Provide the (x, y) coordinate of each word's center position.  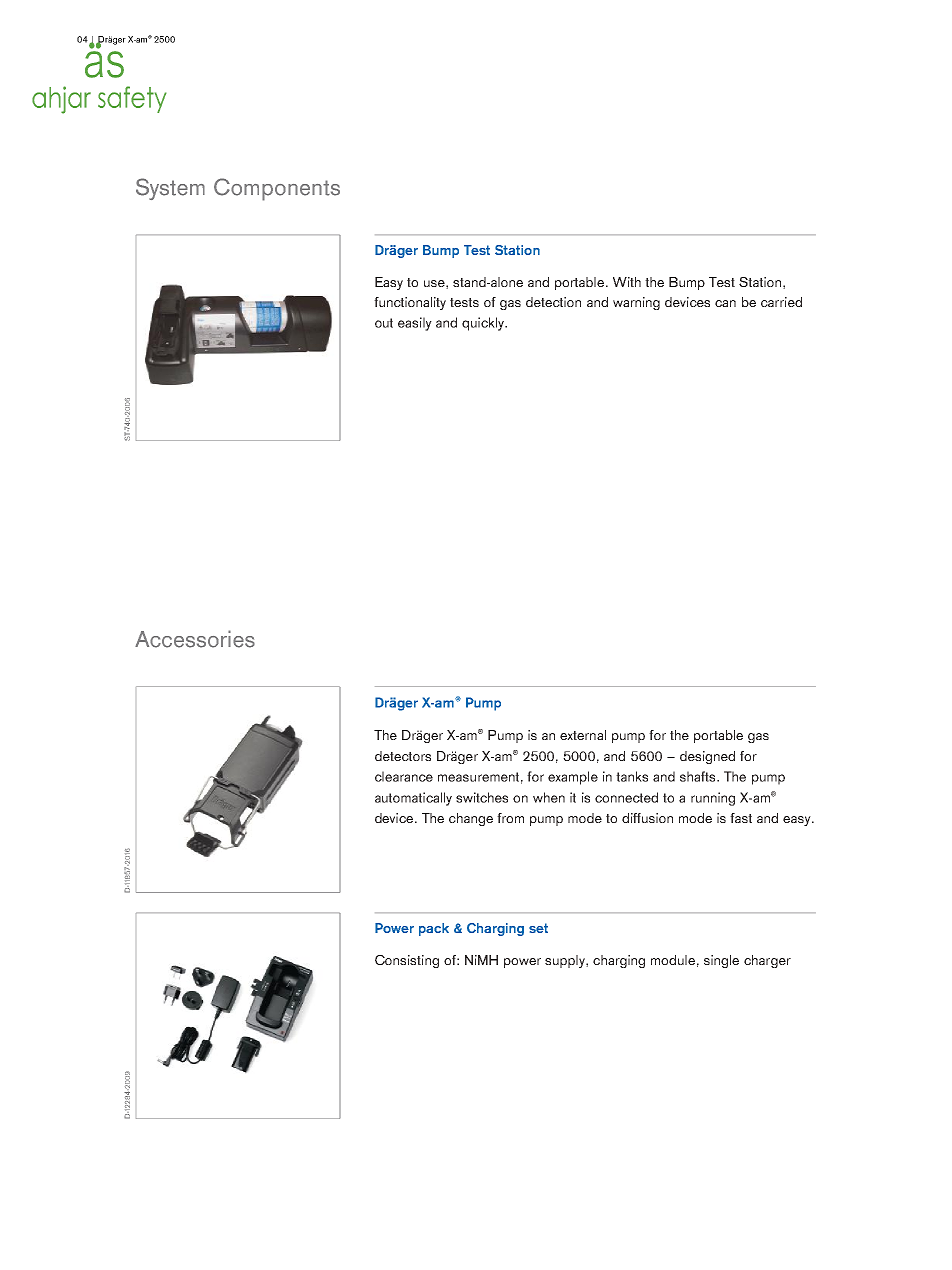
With (627, 282)
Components (277, 189)
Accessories (195, 639)
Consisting (407, 961)
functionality (410, 303)
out (384, 323)
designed (707, 757)
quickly (484, 324)
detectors (403, 756)
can (725, 303)
